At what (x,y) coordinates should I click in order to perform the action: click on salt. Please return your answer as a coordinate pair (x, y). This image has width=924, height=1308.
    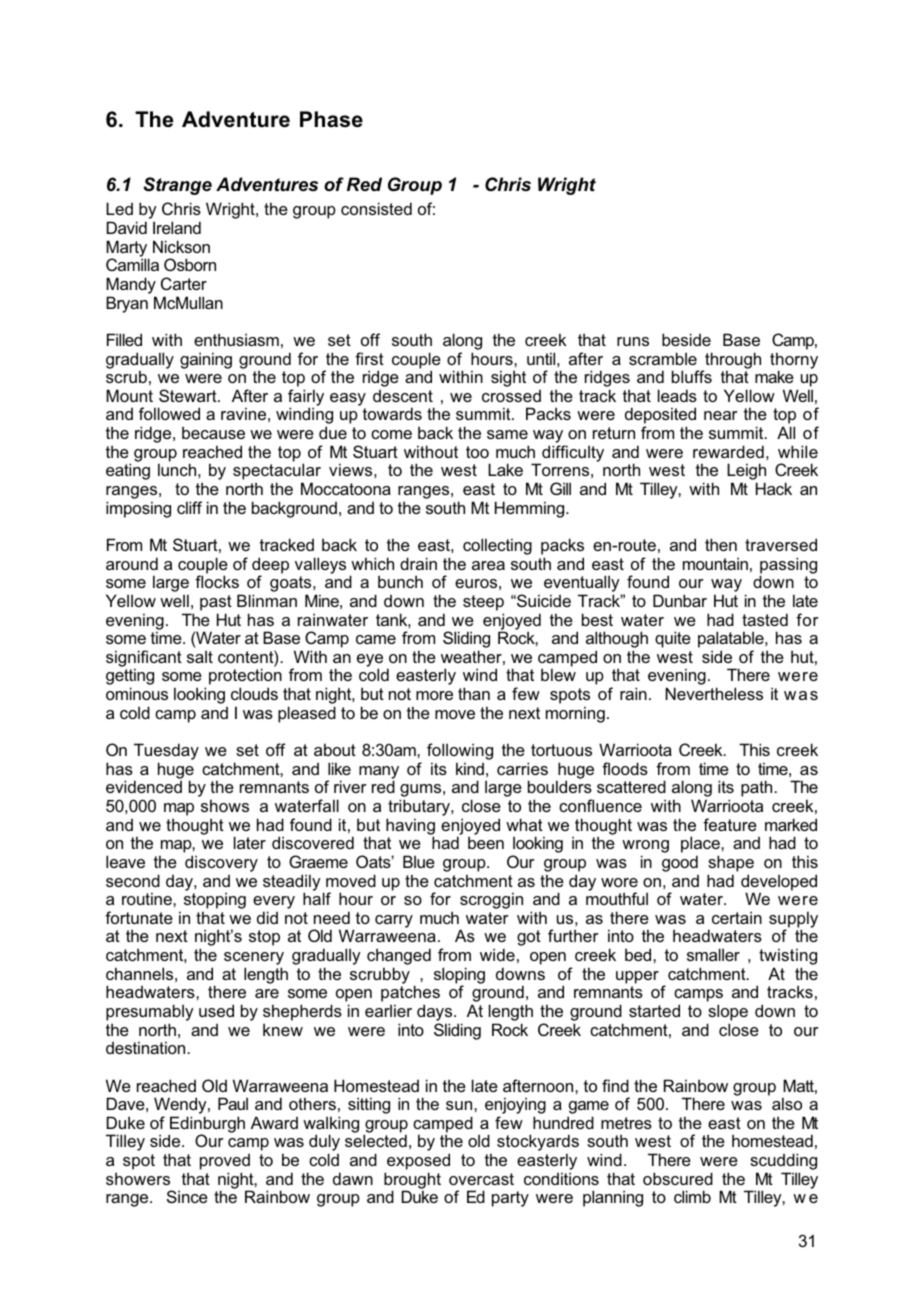
    Looking at the image, I should click on (200, 656).
